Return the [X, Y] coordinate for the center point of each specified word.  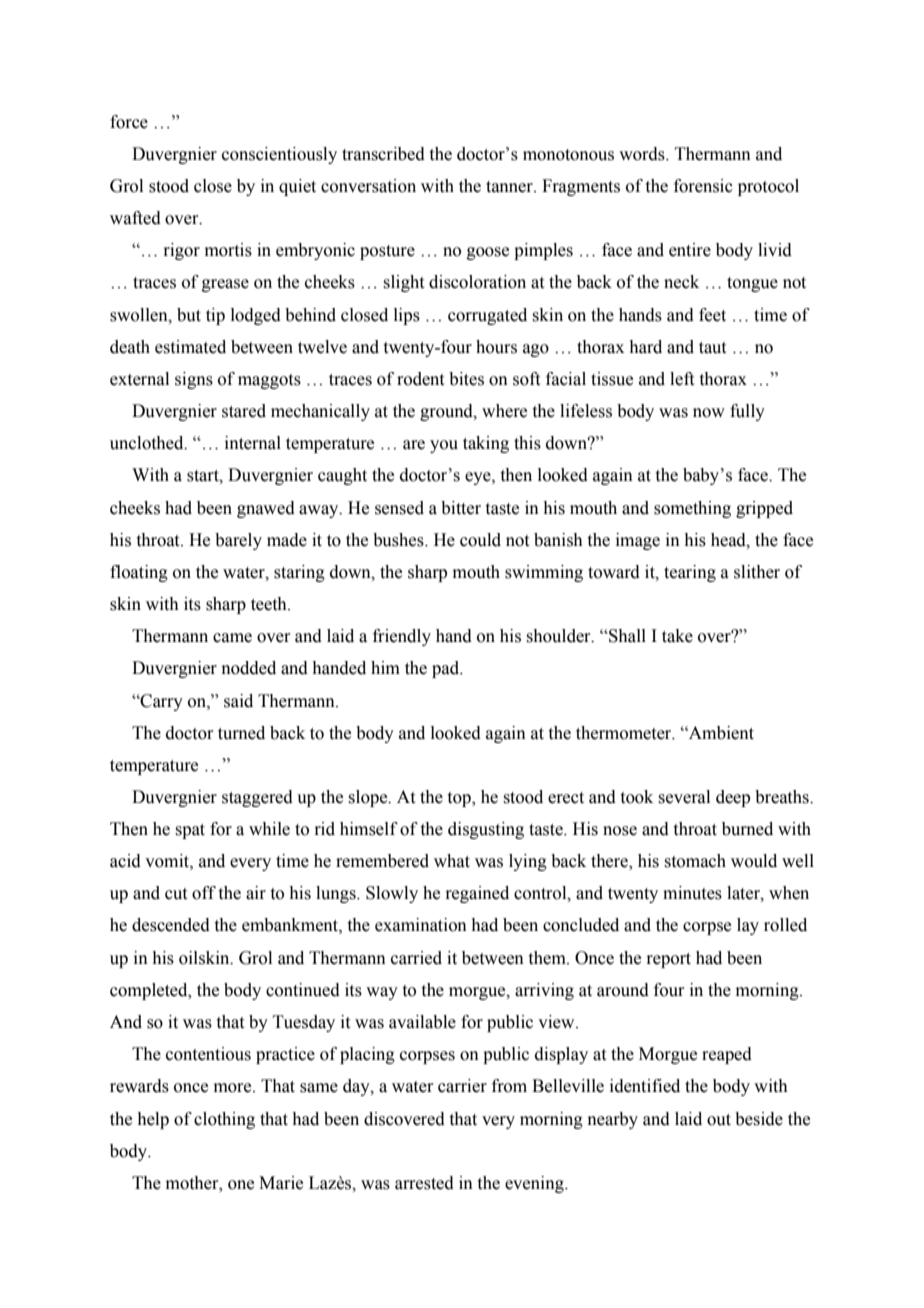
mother [193, 1183]
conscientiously [279, 155]
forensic [703, 186]
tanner [510, 187]
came [232, 638]
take [677, 636]
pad [447, 669]
